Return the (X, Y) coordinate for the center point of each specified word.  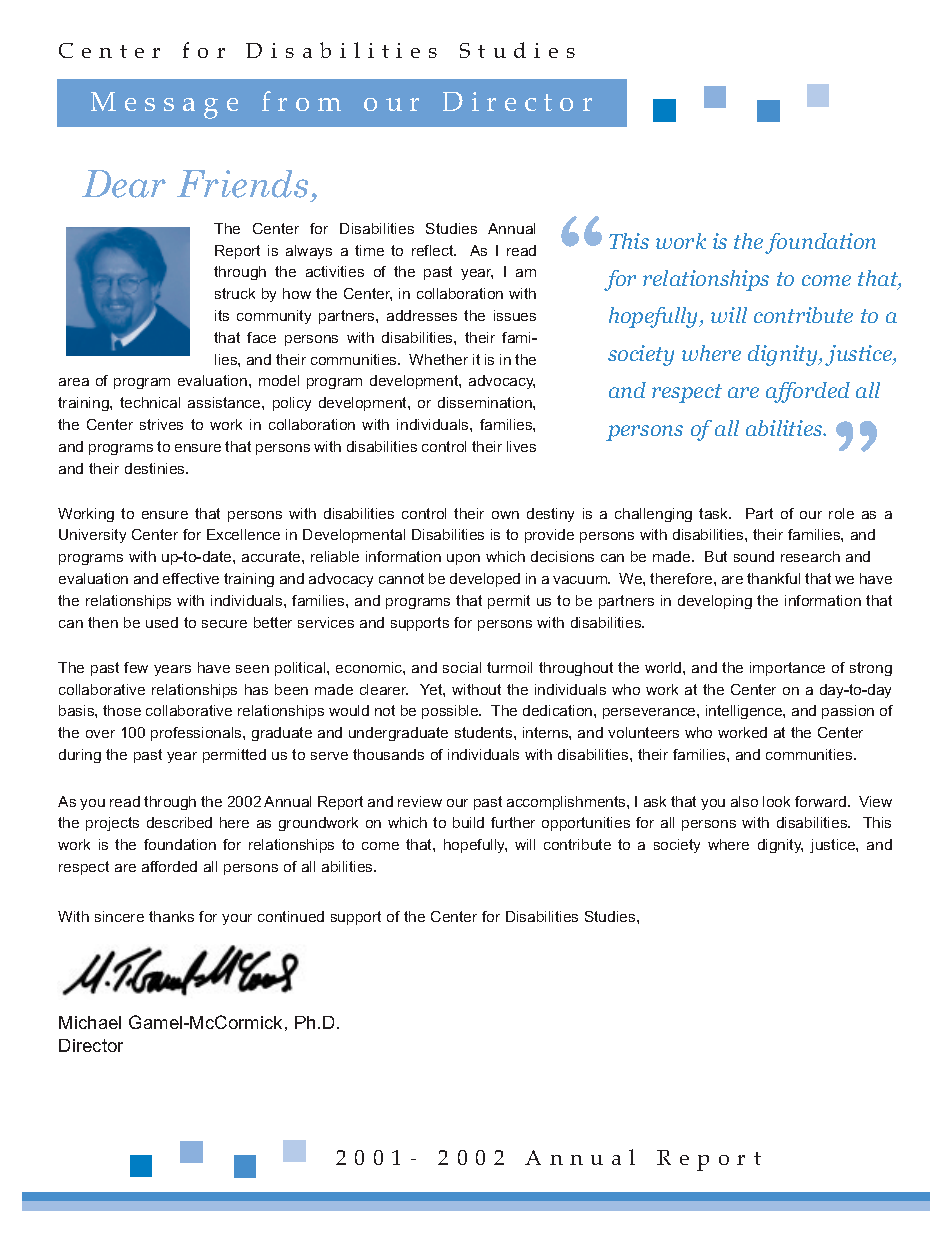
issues (515, 315)
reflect (434, 250)
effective (191, 578)
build (468, 822)
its (222, 315)
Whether (438, 359)
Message (164, 105)
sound (754, 556)
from (301, 101)
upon (463, 559)
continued (291, 916)
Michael (90, 1022)
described (179, 822)
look (776, 801)
